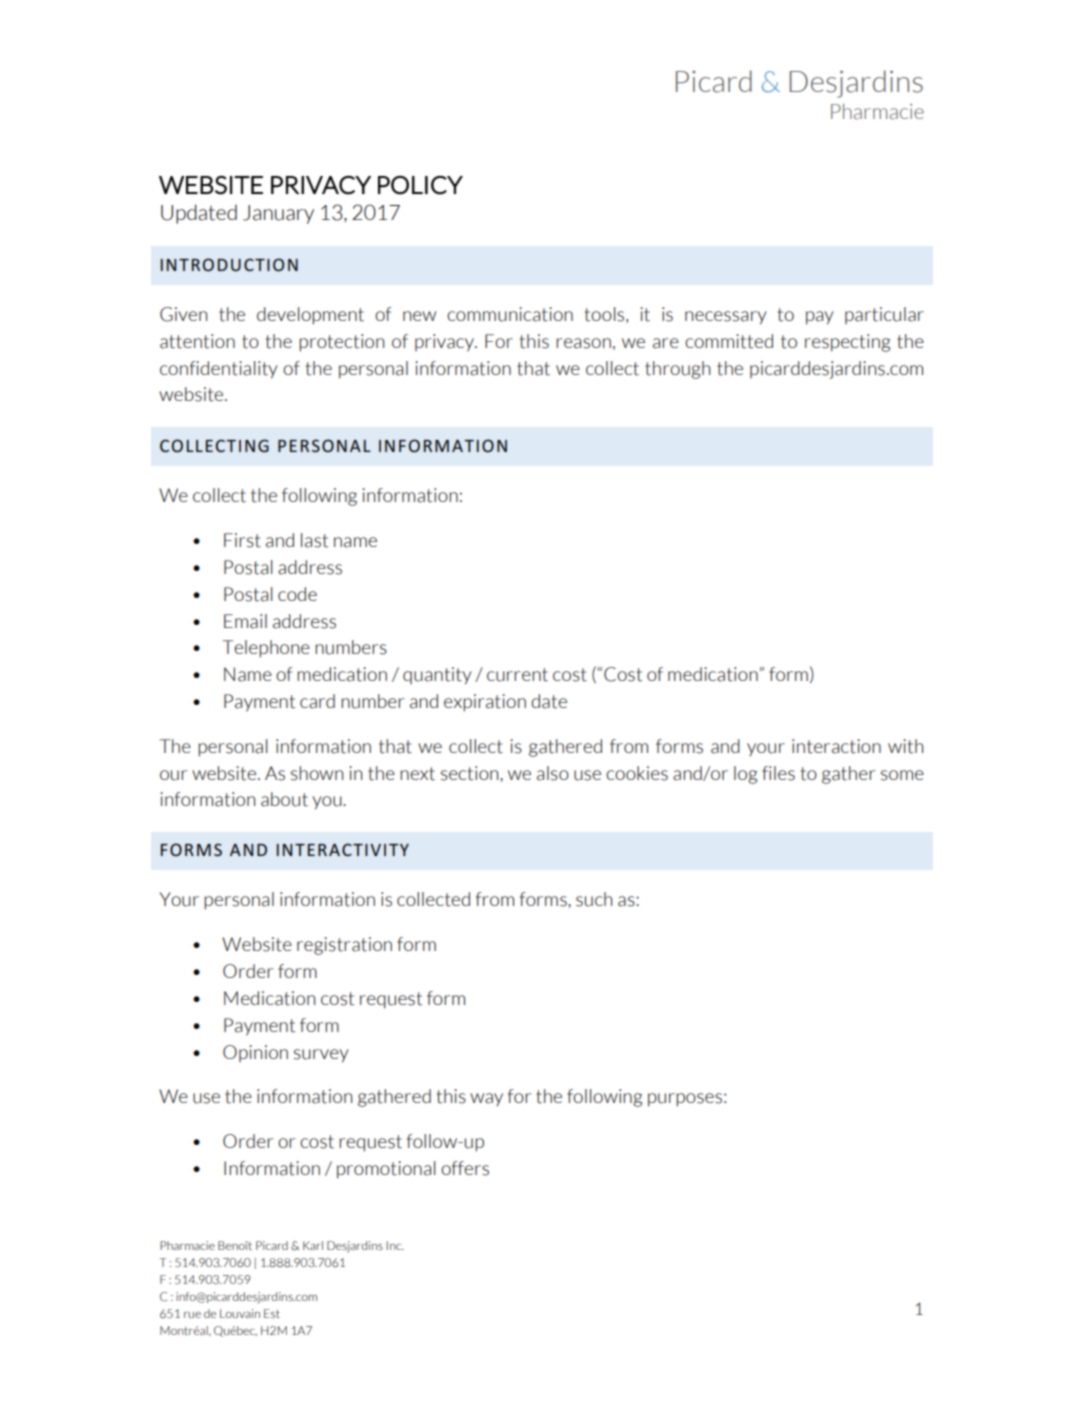  I want to click on particular, so click(884, 315).
